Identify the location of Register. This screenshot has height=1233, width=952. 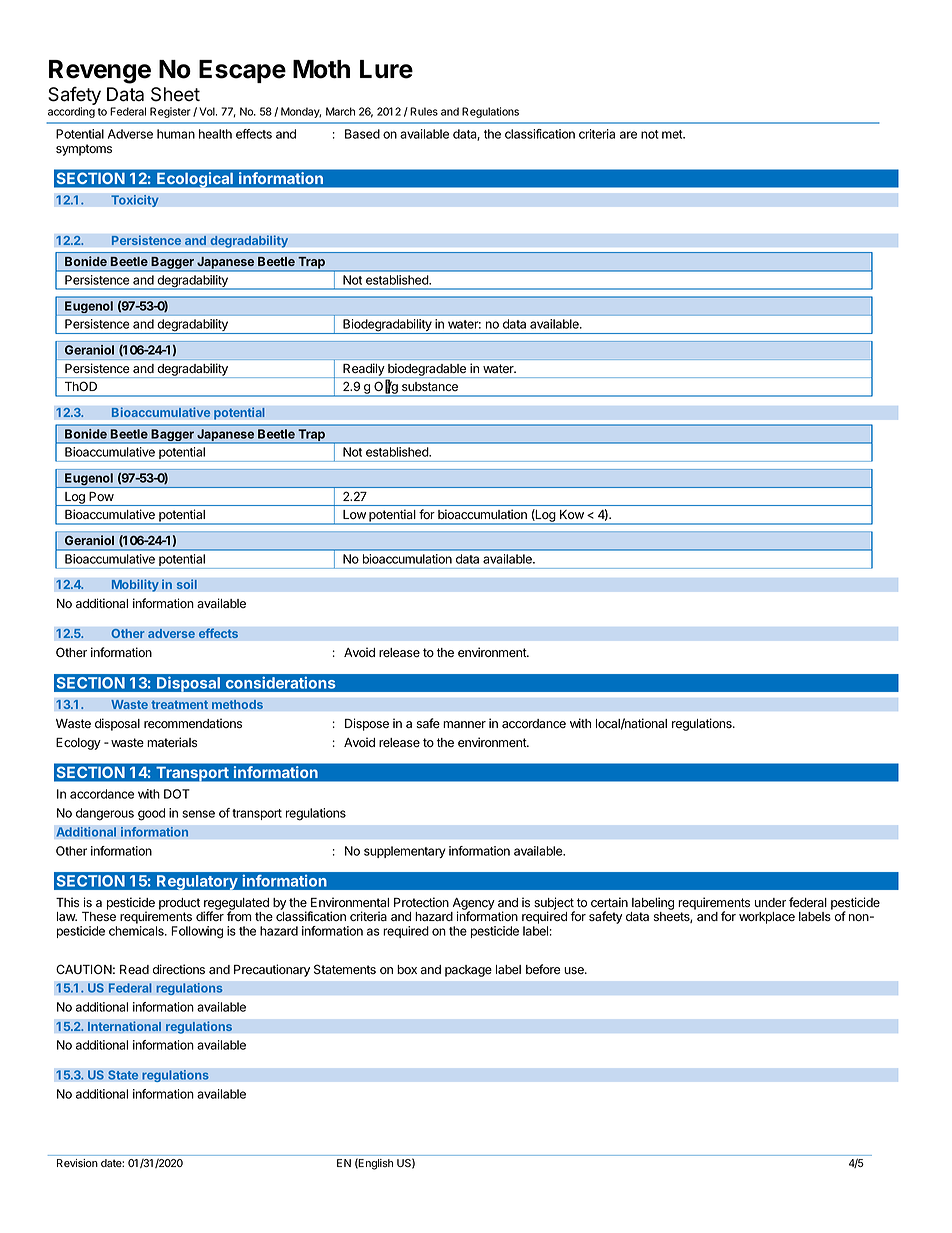
(170, 112).
